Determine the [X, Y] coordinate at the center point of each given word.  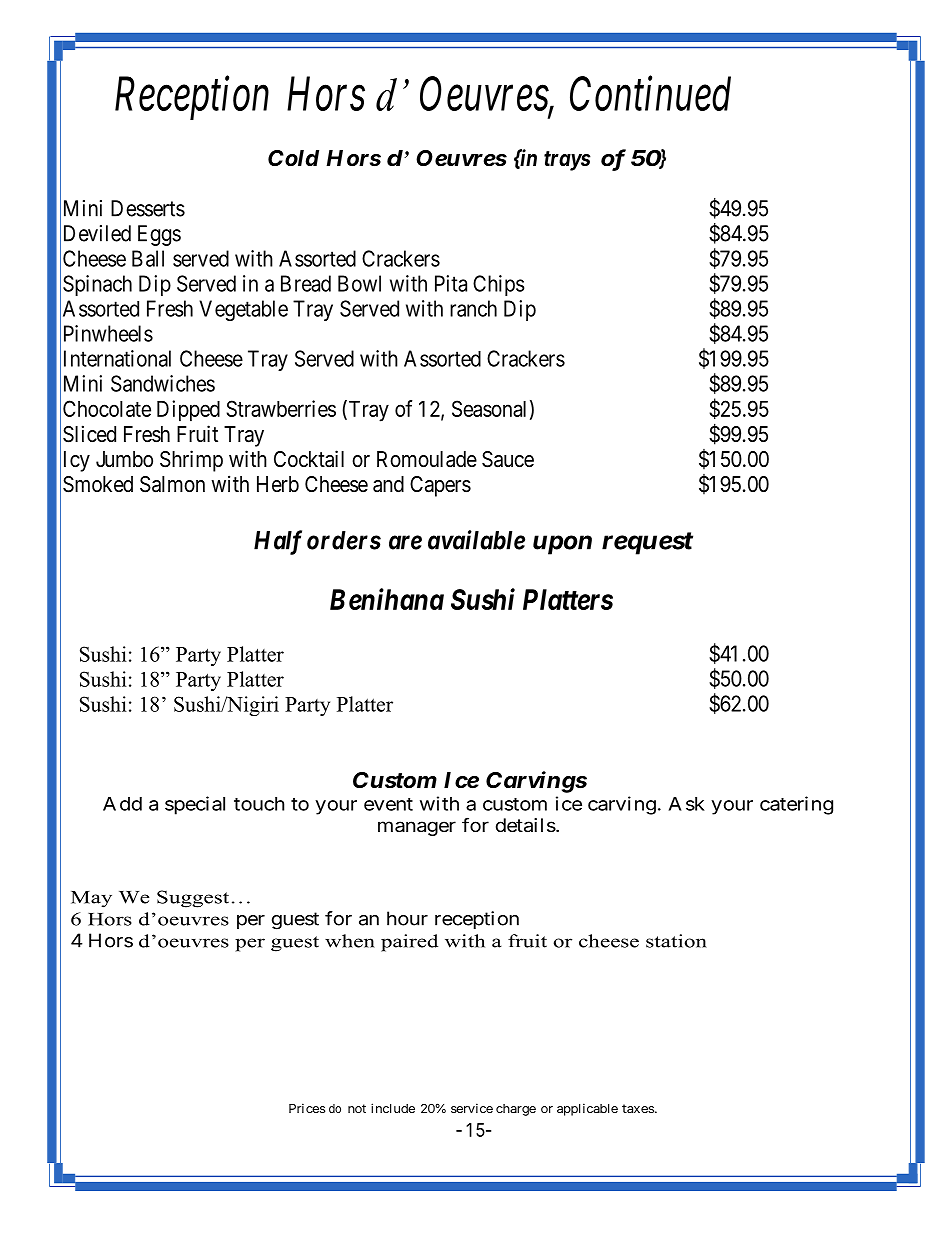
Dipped [188, 411]
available [476, 540]
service [472, 1108]
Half [278, 542]
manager [417, 828]
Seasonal [489, 408]
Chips [498, 285]
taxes [638, 1108]
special [195, 805]
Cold [293, 158]
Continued [650, 93]
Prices [307, 1108]
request [647, 543]
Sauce [508, 459]
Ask [686, 804]
